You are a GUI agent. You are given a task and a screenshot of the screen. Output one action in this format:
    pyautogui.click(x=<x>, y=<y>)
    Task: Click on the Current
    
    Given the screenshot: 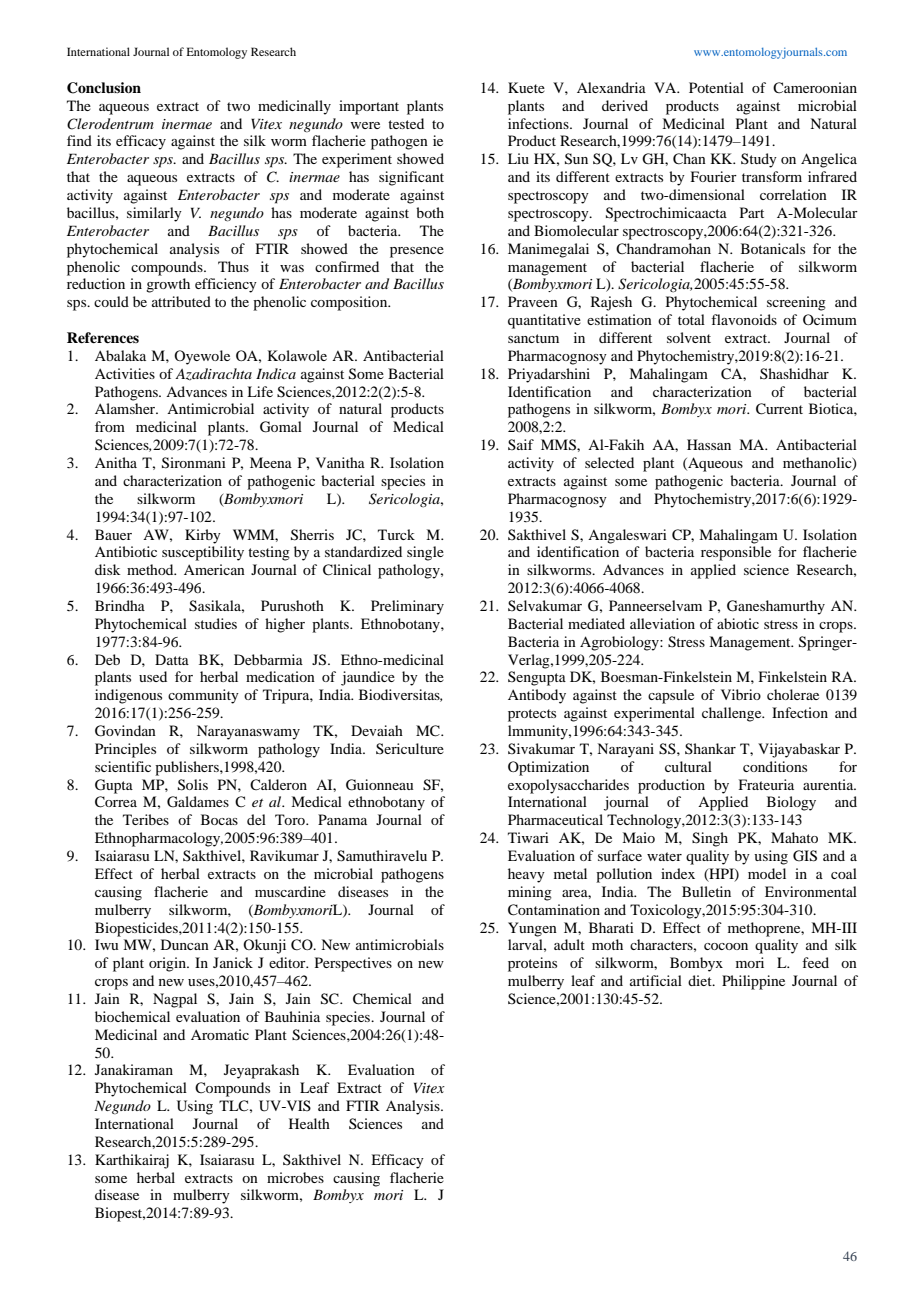 What is the action you would take?
    pyautogui.click(x=779, y=409)
